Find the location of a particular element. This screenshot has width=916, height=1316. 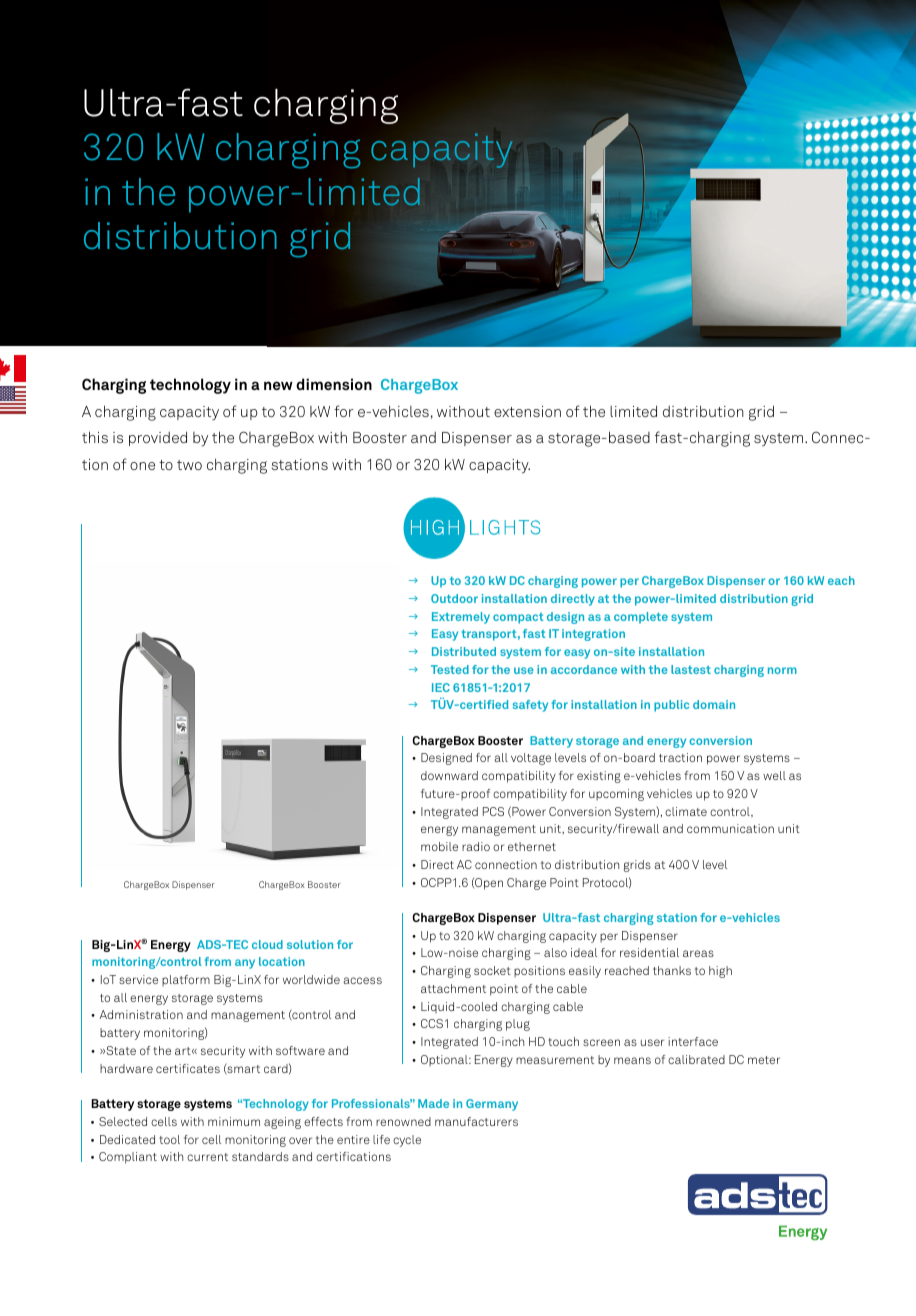

cloud is located at coordinates (267, 944).
